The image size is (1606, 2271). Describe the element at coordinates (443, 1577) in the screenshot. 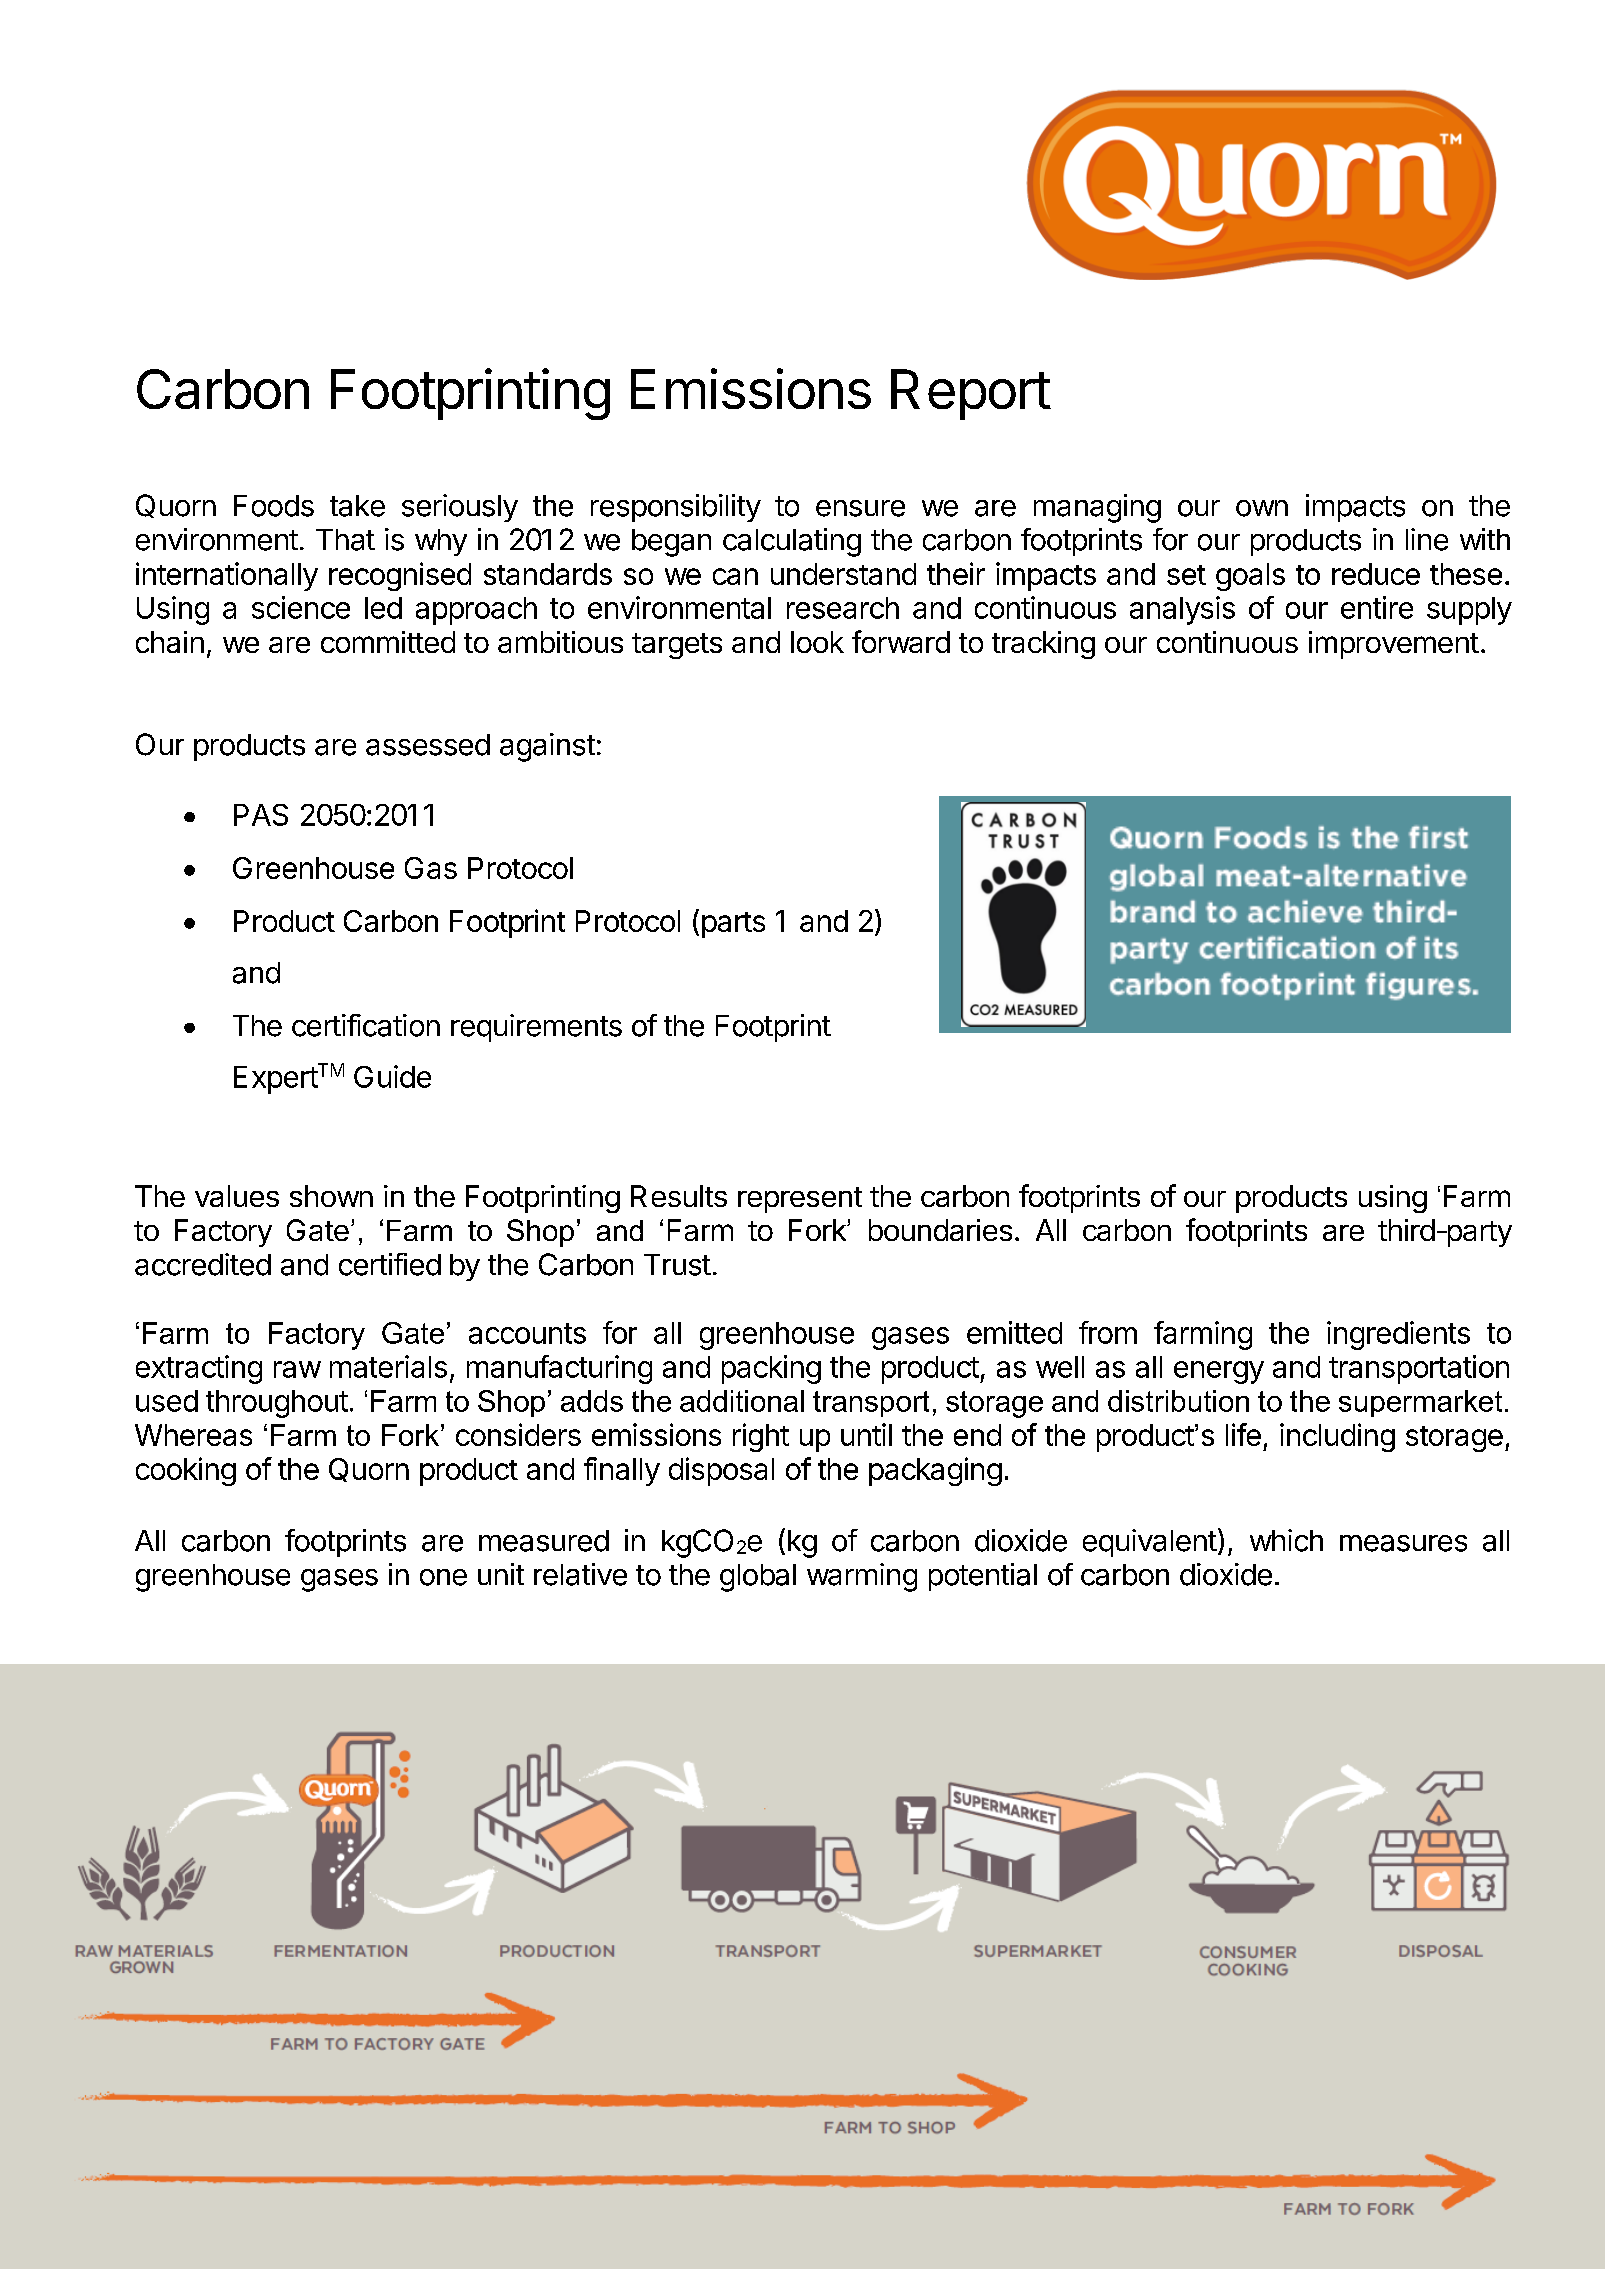

I see `one` at that location.
